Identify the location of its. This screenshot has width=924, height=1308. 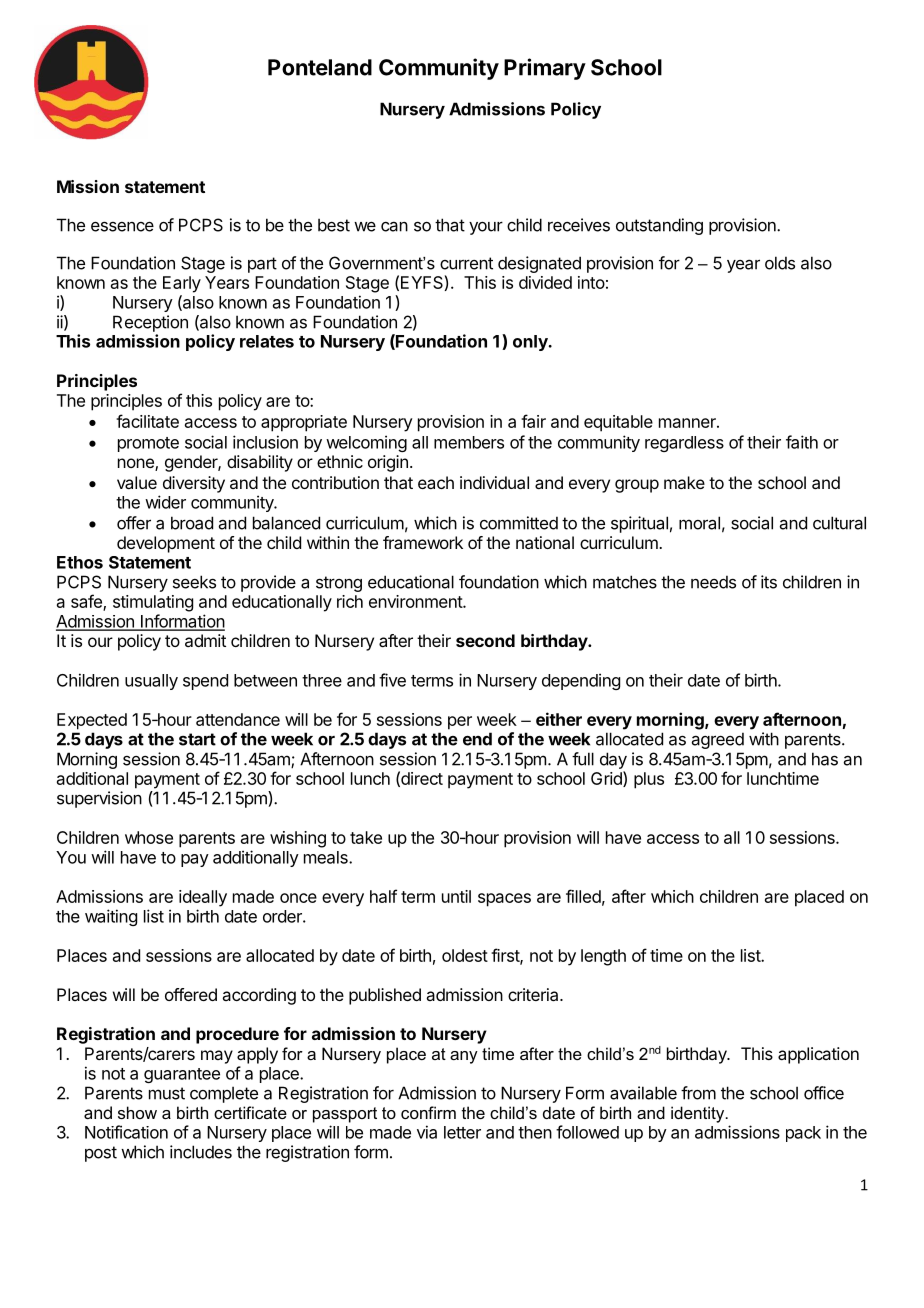
(769, 582).
